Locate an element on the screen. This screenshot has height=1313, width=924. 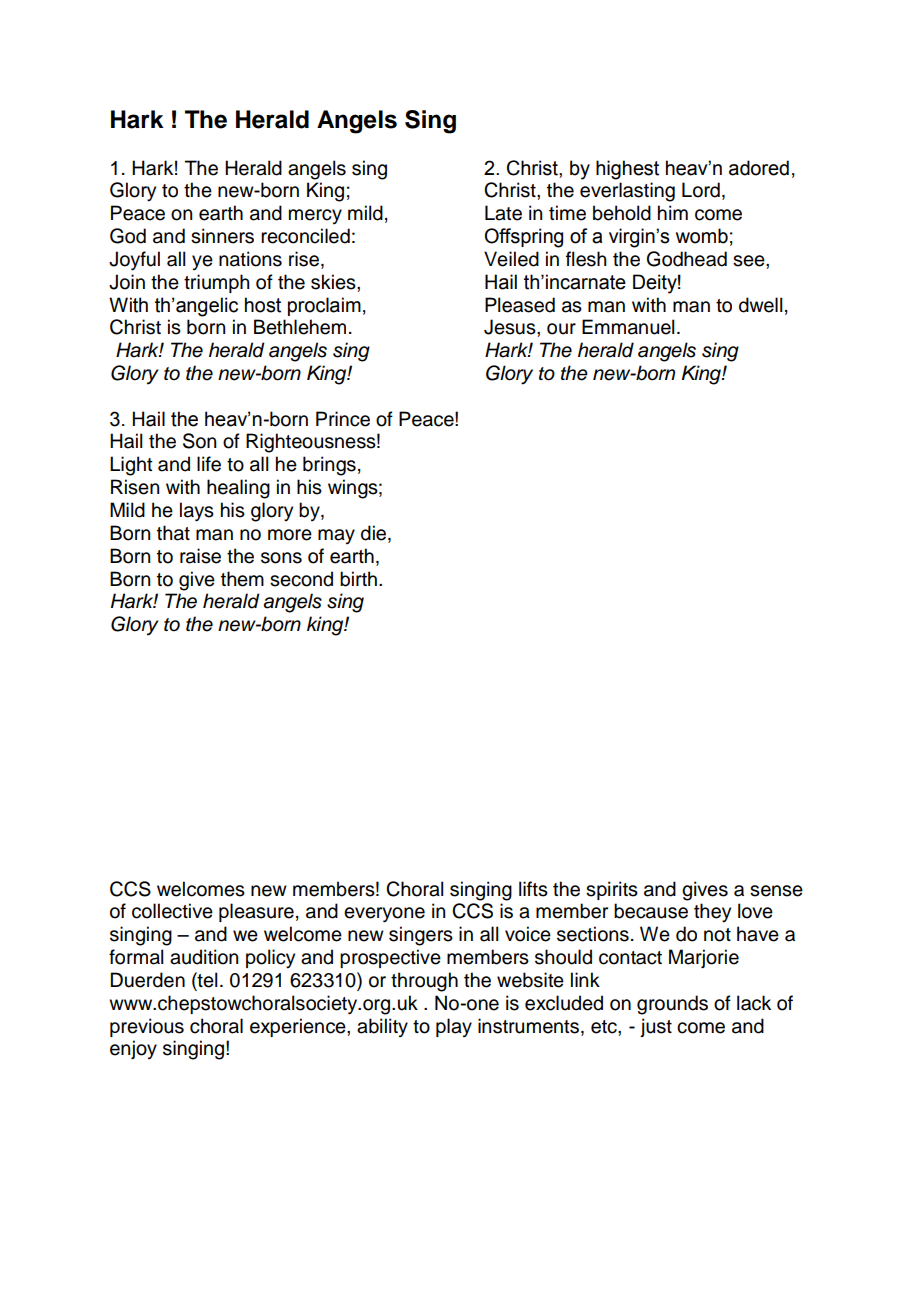
sinners is located at coordinates (222, 236).
